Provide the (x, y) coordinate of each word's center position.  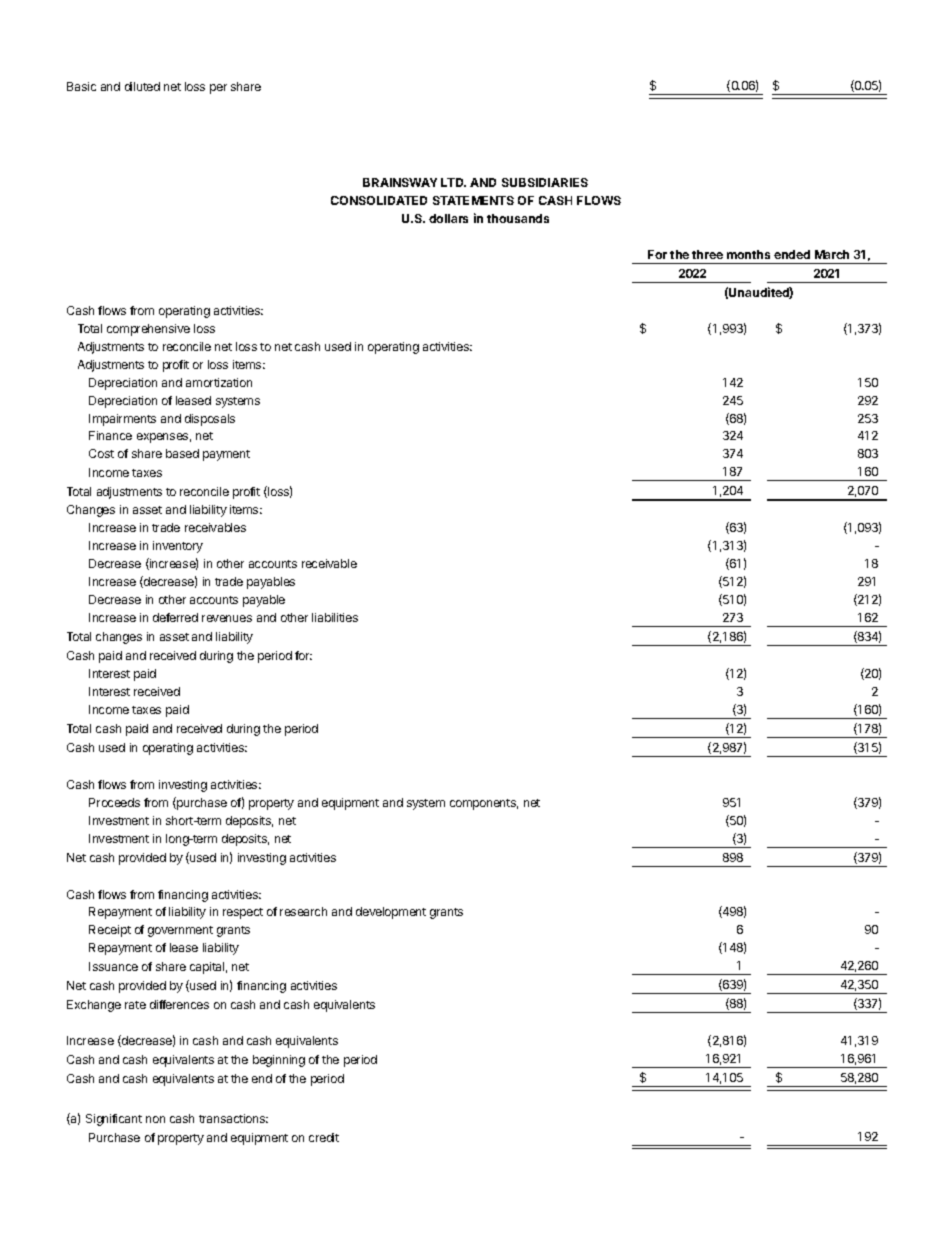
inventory (178, 547)
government (180, 931)
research (303, 911)
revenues (227, 618)
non (155, 1119)
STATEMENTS (473, 200)
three (707, 254)
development (391, 913)
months (748, 254)
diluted (142, 86)
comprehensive (148, 330)
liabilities (335, 617)
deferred (175, 617)
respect (243, 913)
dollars (448, 218)
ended (792, 254)
